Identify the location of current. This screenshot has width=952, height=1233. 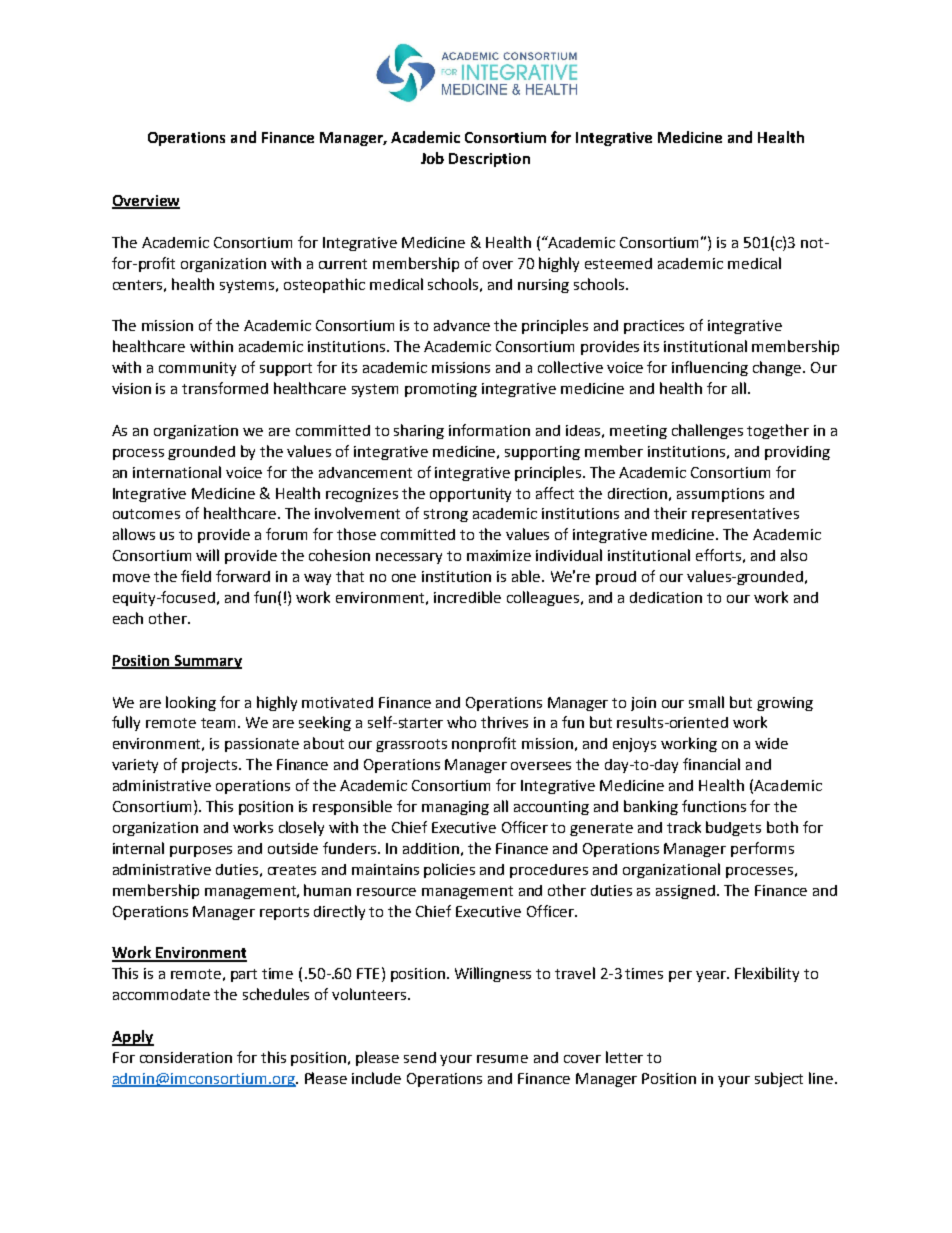
(343, 264).
